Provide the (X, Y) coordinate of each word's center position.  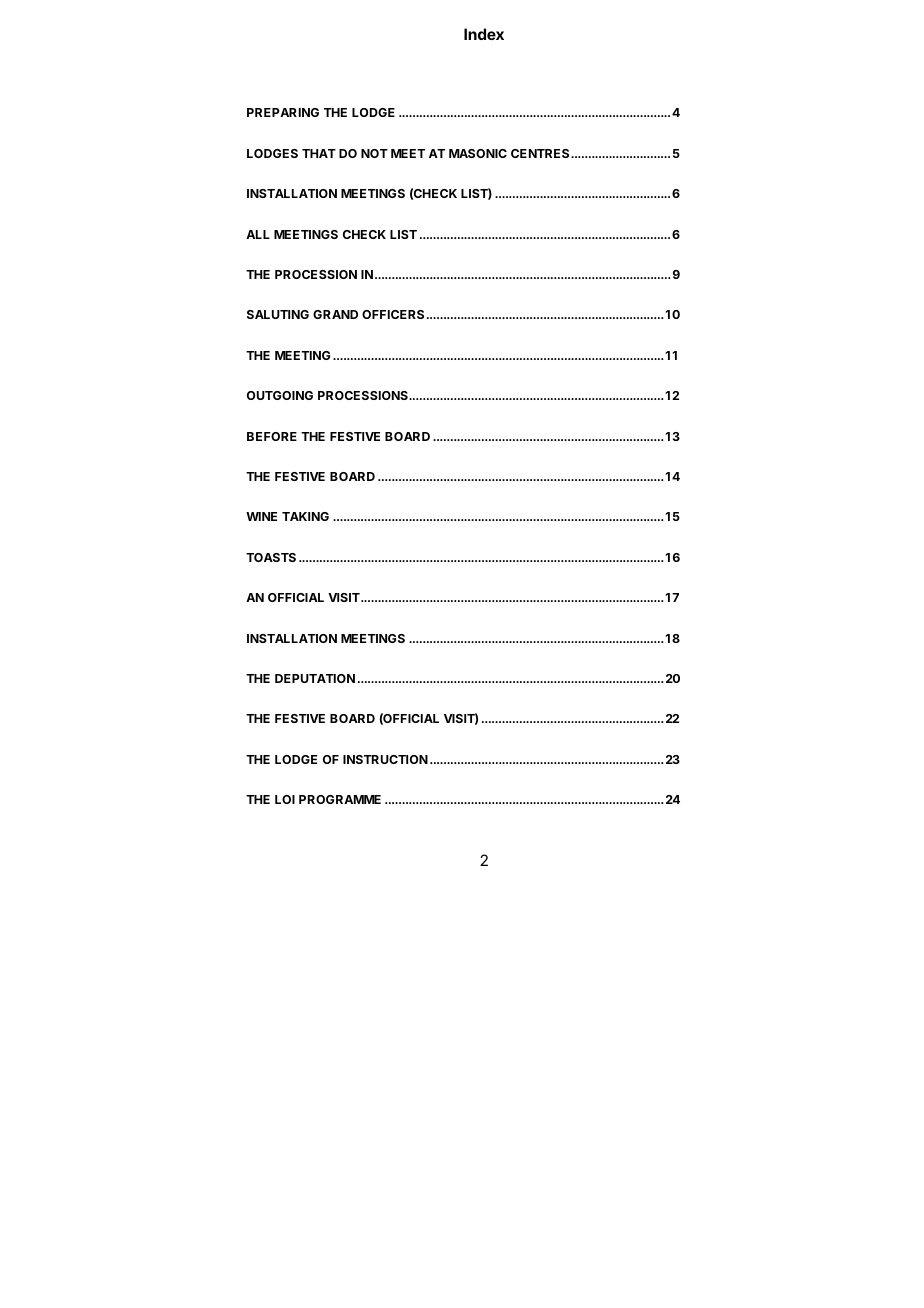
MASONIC (478, 153)
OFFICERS (393, 314)
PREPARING (283, 112)
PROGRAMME (340, 799)
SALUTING (278, 314)
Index (484, 34)
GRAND (335, 314)
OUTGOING (280, 395)
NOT (374, 153)
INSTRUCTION (385, 759)
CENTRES (541, 153)
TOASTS (271, 557)
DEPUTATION (315, 678)
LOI (285, 799)
